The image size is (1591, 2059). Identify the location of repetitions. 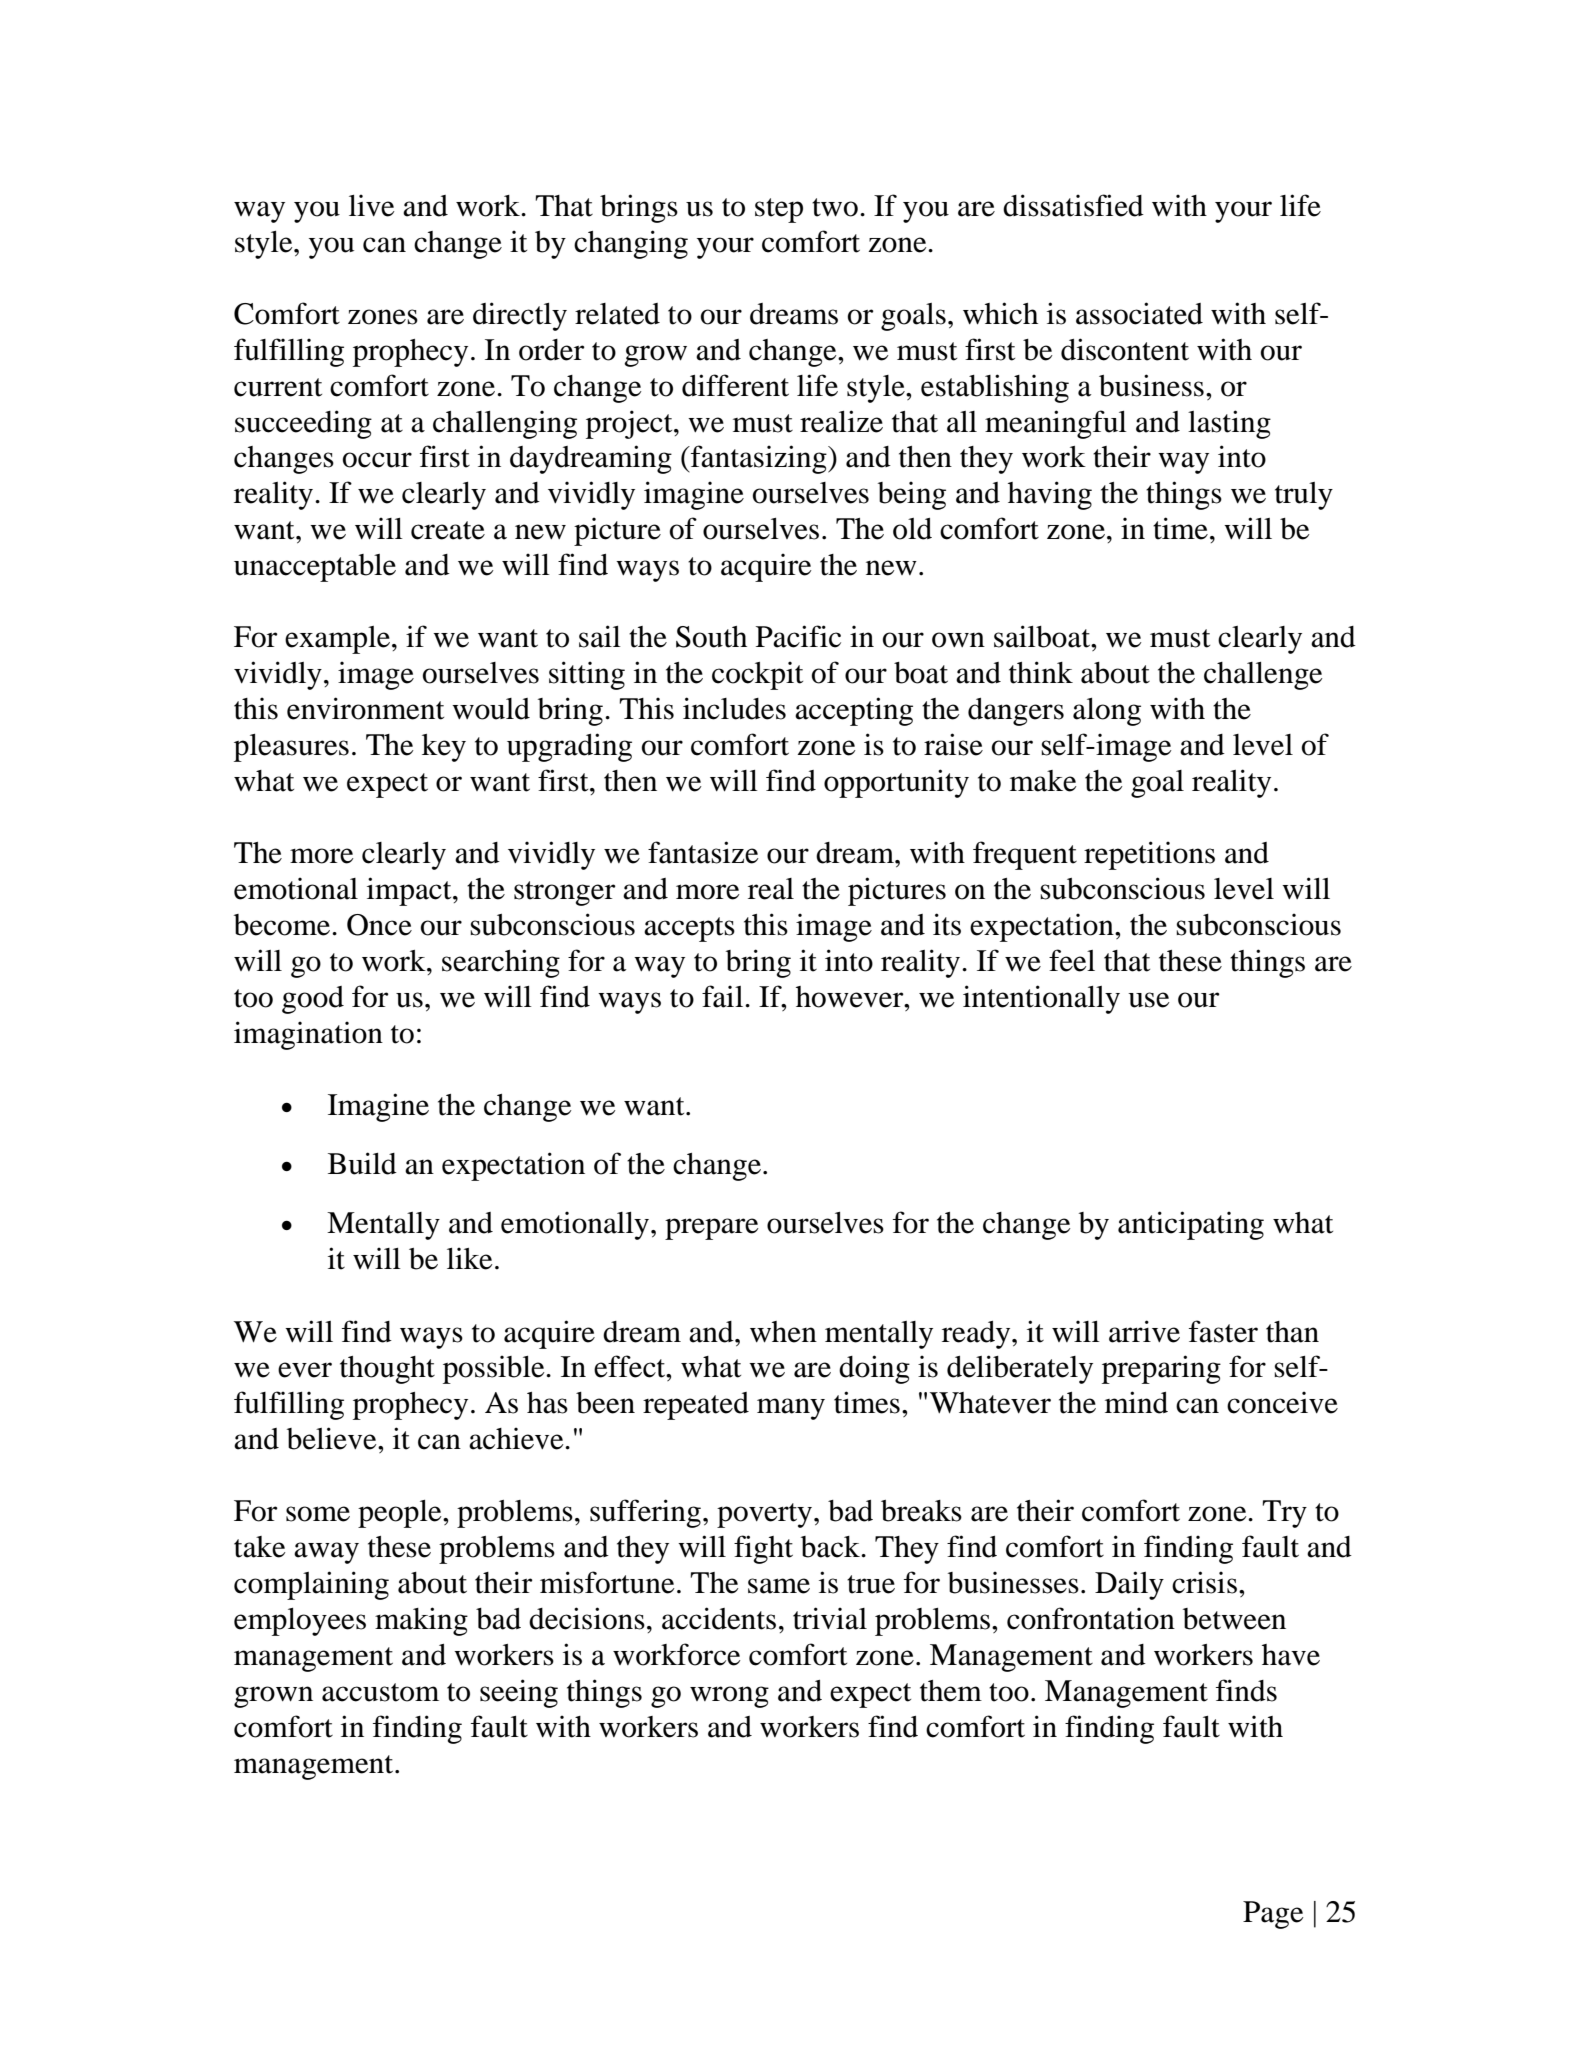
(1149, 855).
